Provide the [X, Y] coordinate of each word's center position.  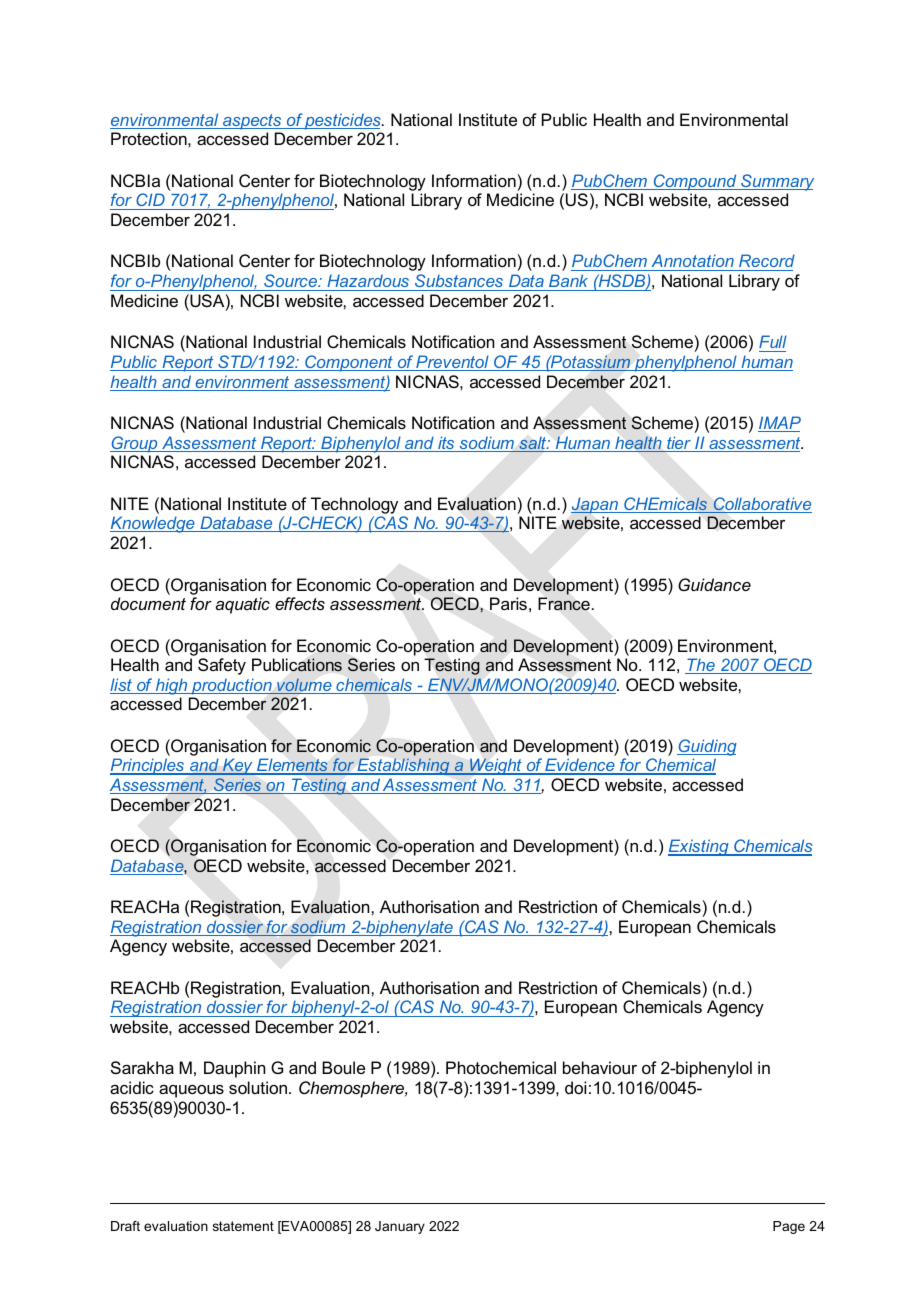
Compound [695, 182]
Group [135, 444]
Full [773, 343]
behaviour [600, 1067]
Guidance [714, 584]
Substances [459, 282]
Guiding [707, 747]
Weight [496, 766]
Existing [699, 847]
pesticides [343, 121]
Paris [508, 603]
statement [243, 1226]
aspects [252, 122]
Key [238, 767]
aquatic [242, 605]
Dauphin [234, 1069]
